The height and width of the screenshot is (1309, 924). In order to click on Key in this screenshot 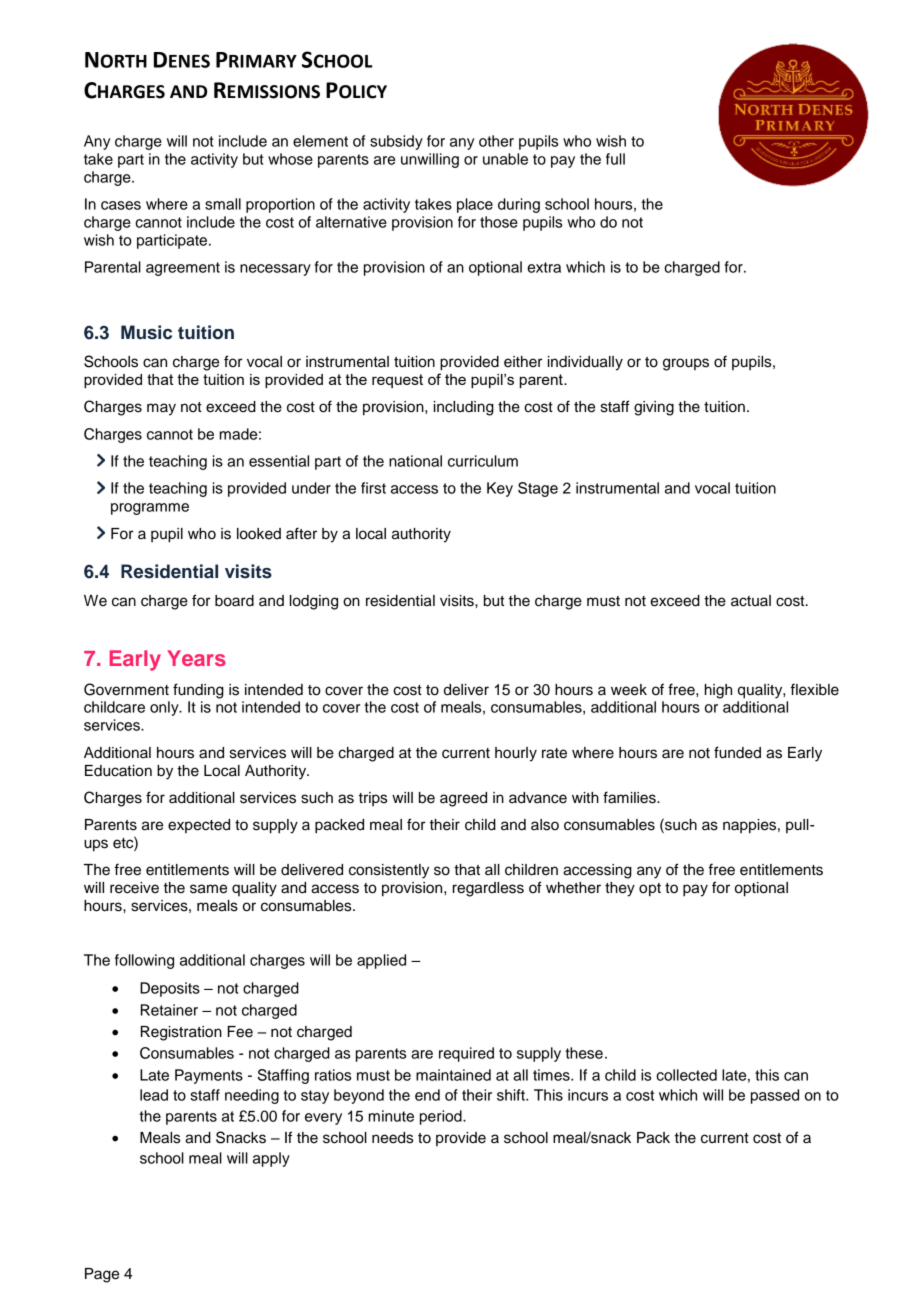, I will do `click(500, 489)`.
